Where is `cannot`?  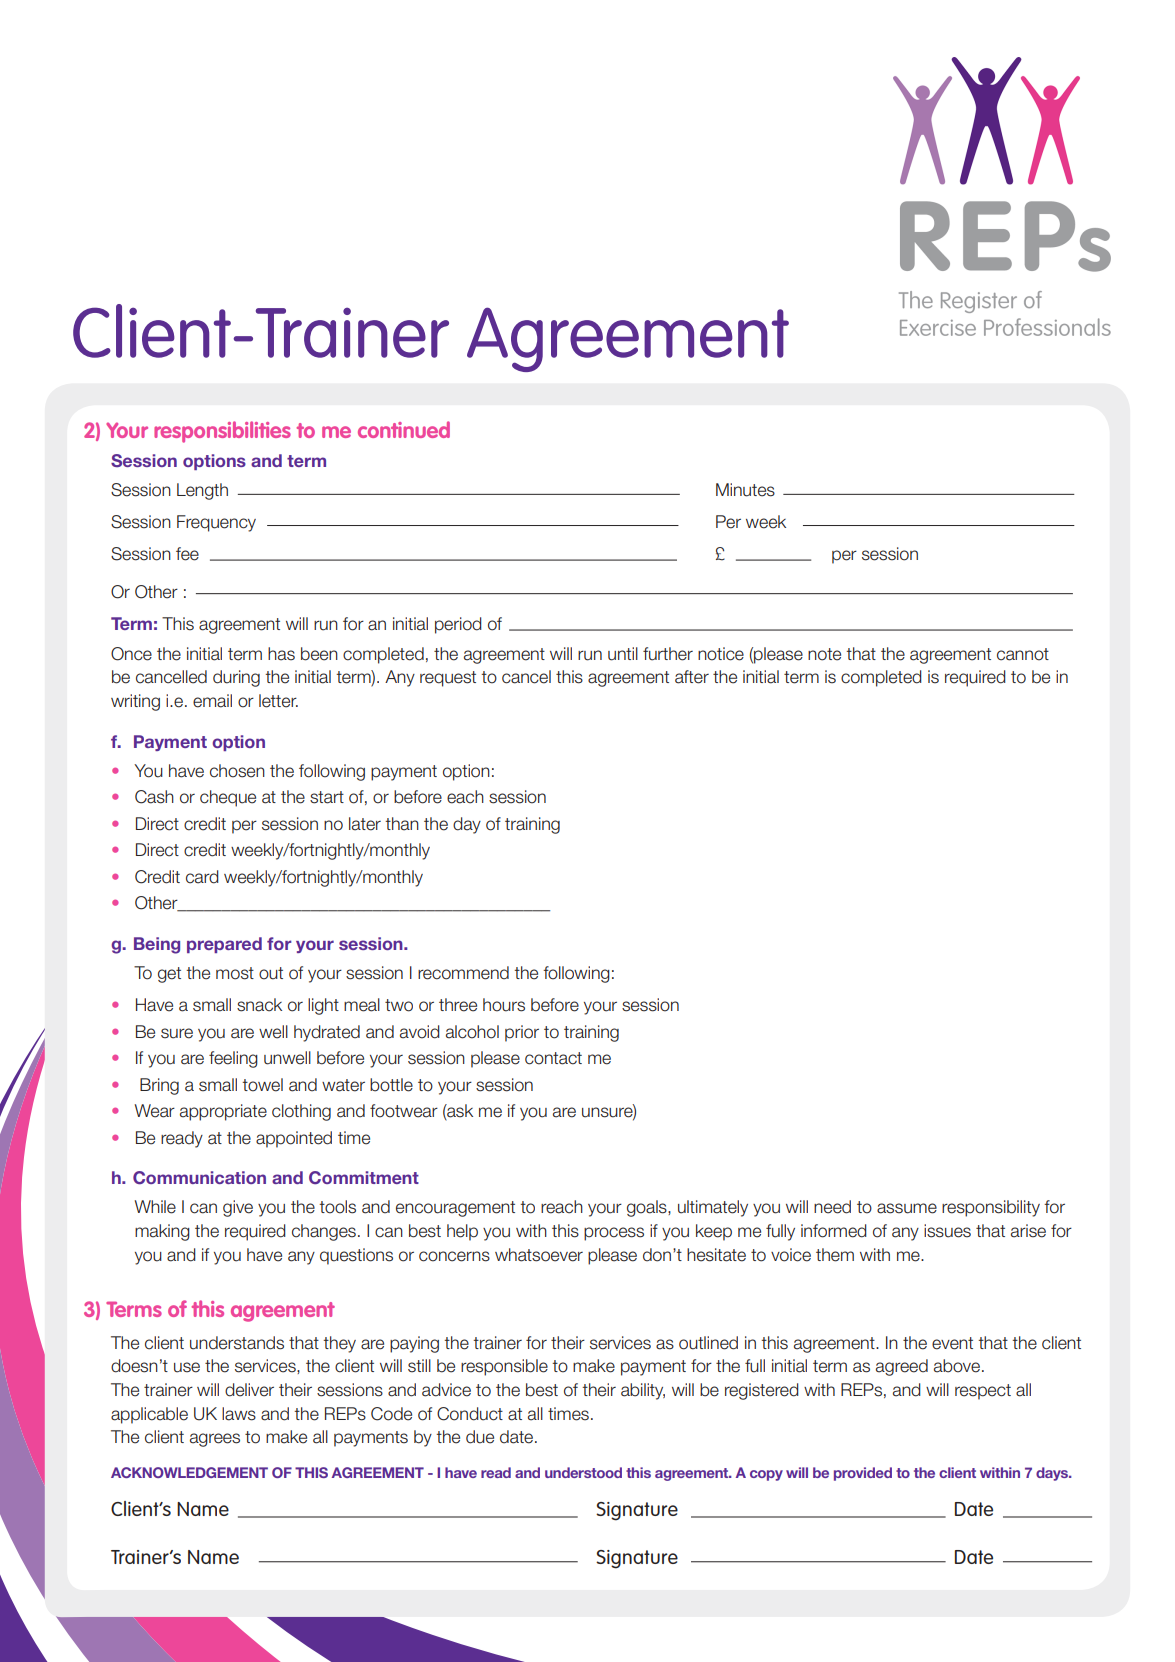 cannot is located at coordinates (1023, 654).
